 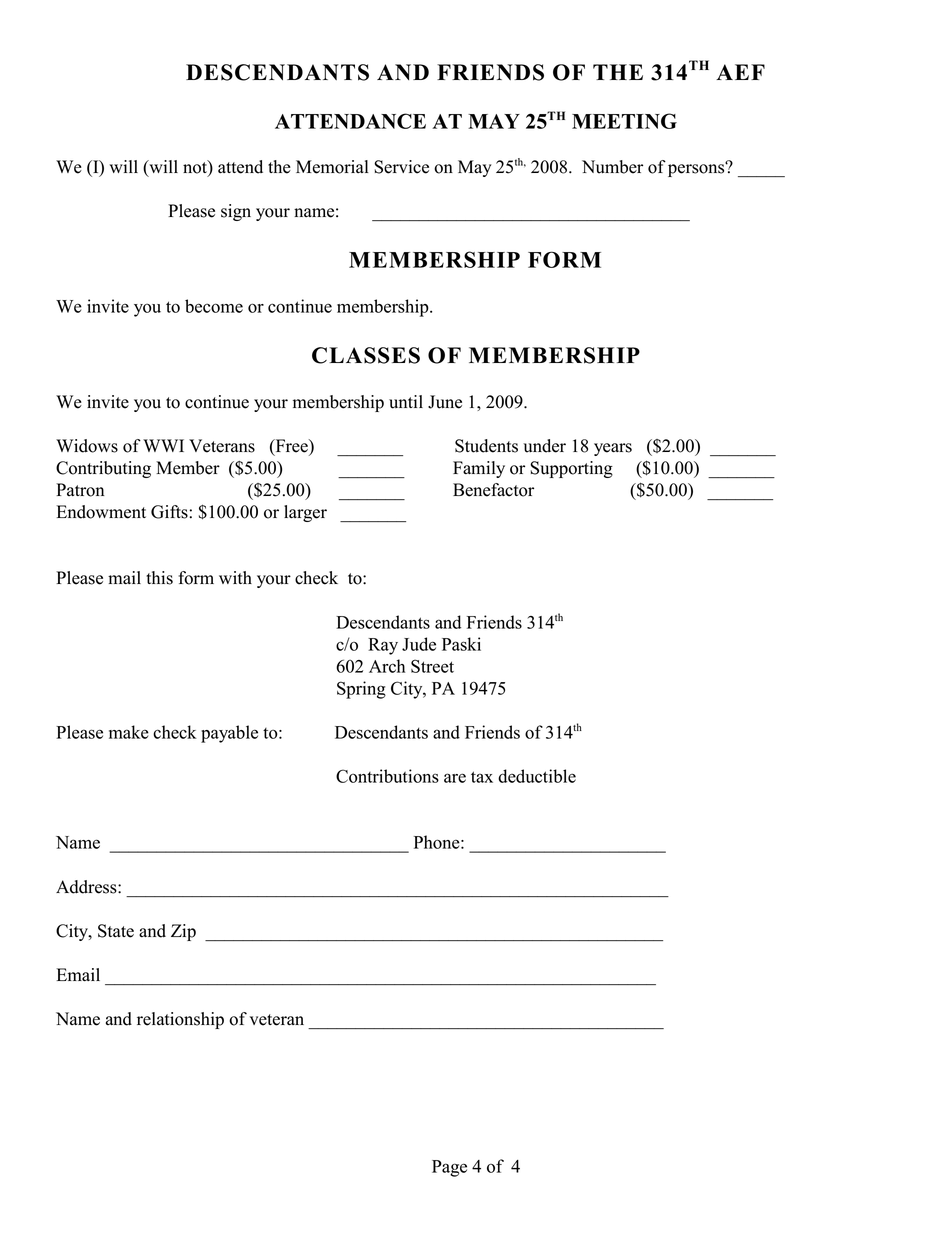 I want to click on Jude, so click(x=419, y=644).
